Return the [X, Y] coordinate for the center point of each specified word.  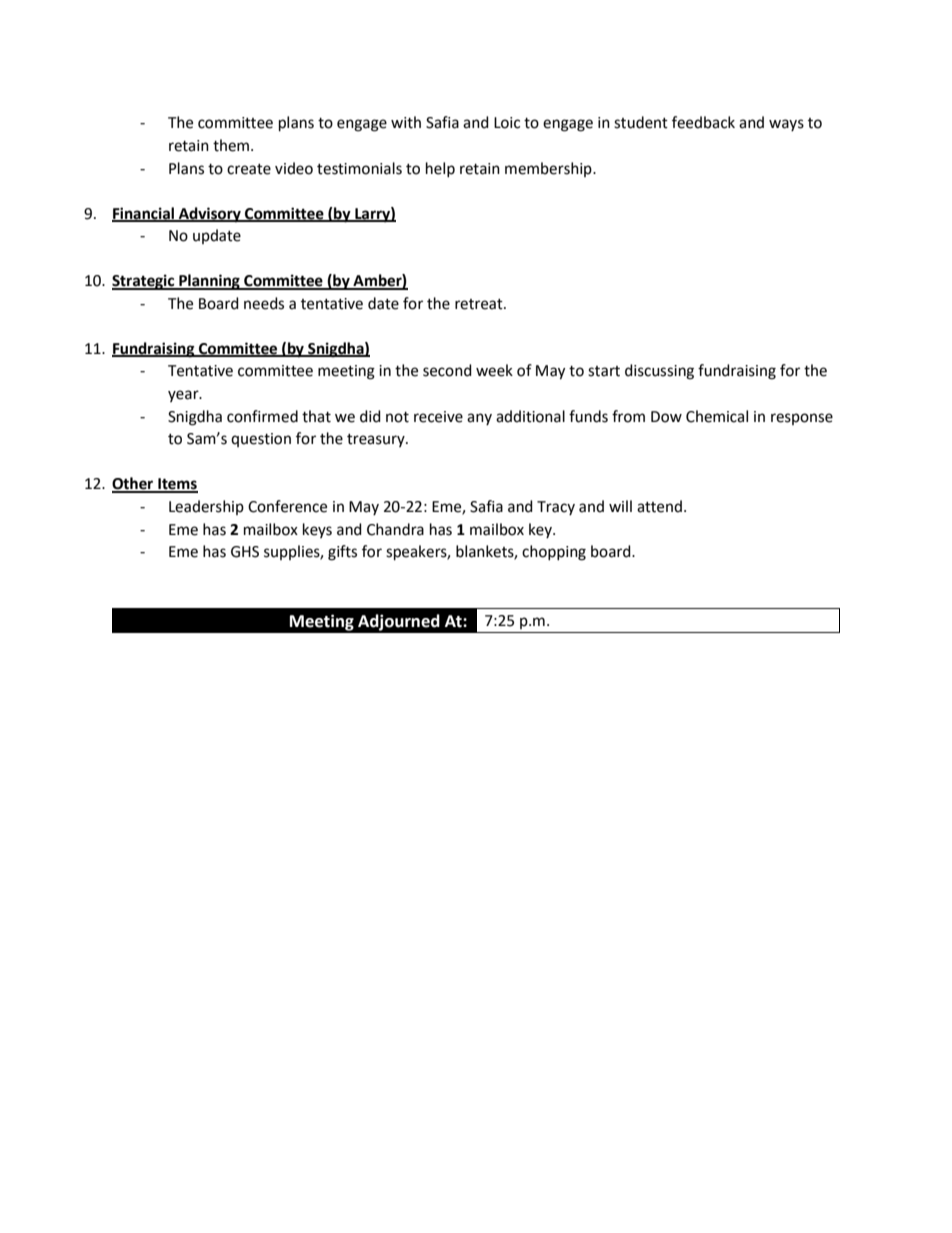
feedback [703, 122]
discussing [659, 372]
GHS [245, 552]
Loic [507, 123]
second [447, 370]
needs [264, 303]
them [231, 145]
